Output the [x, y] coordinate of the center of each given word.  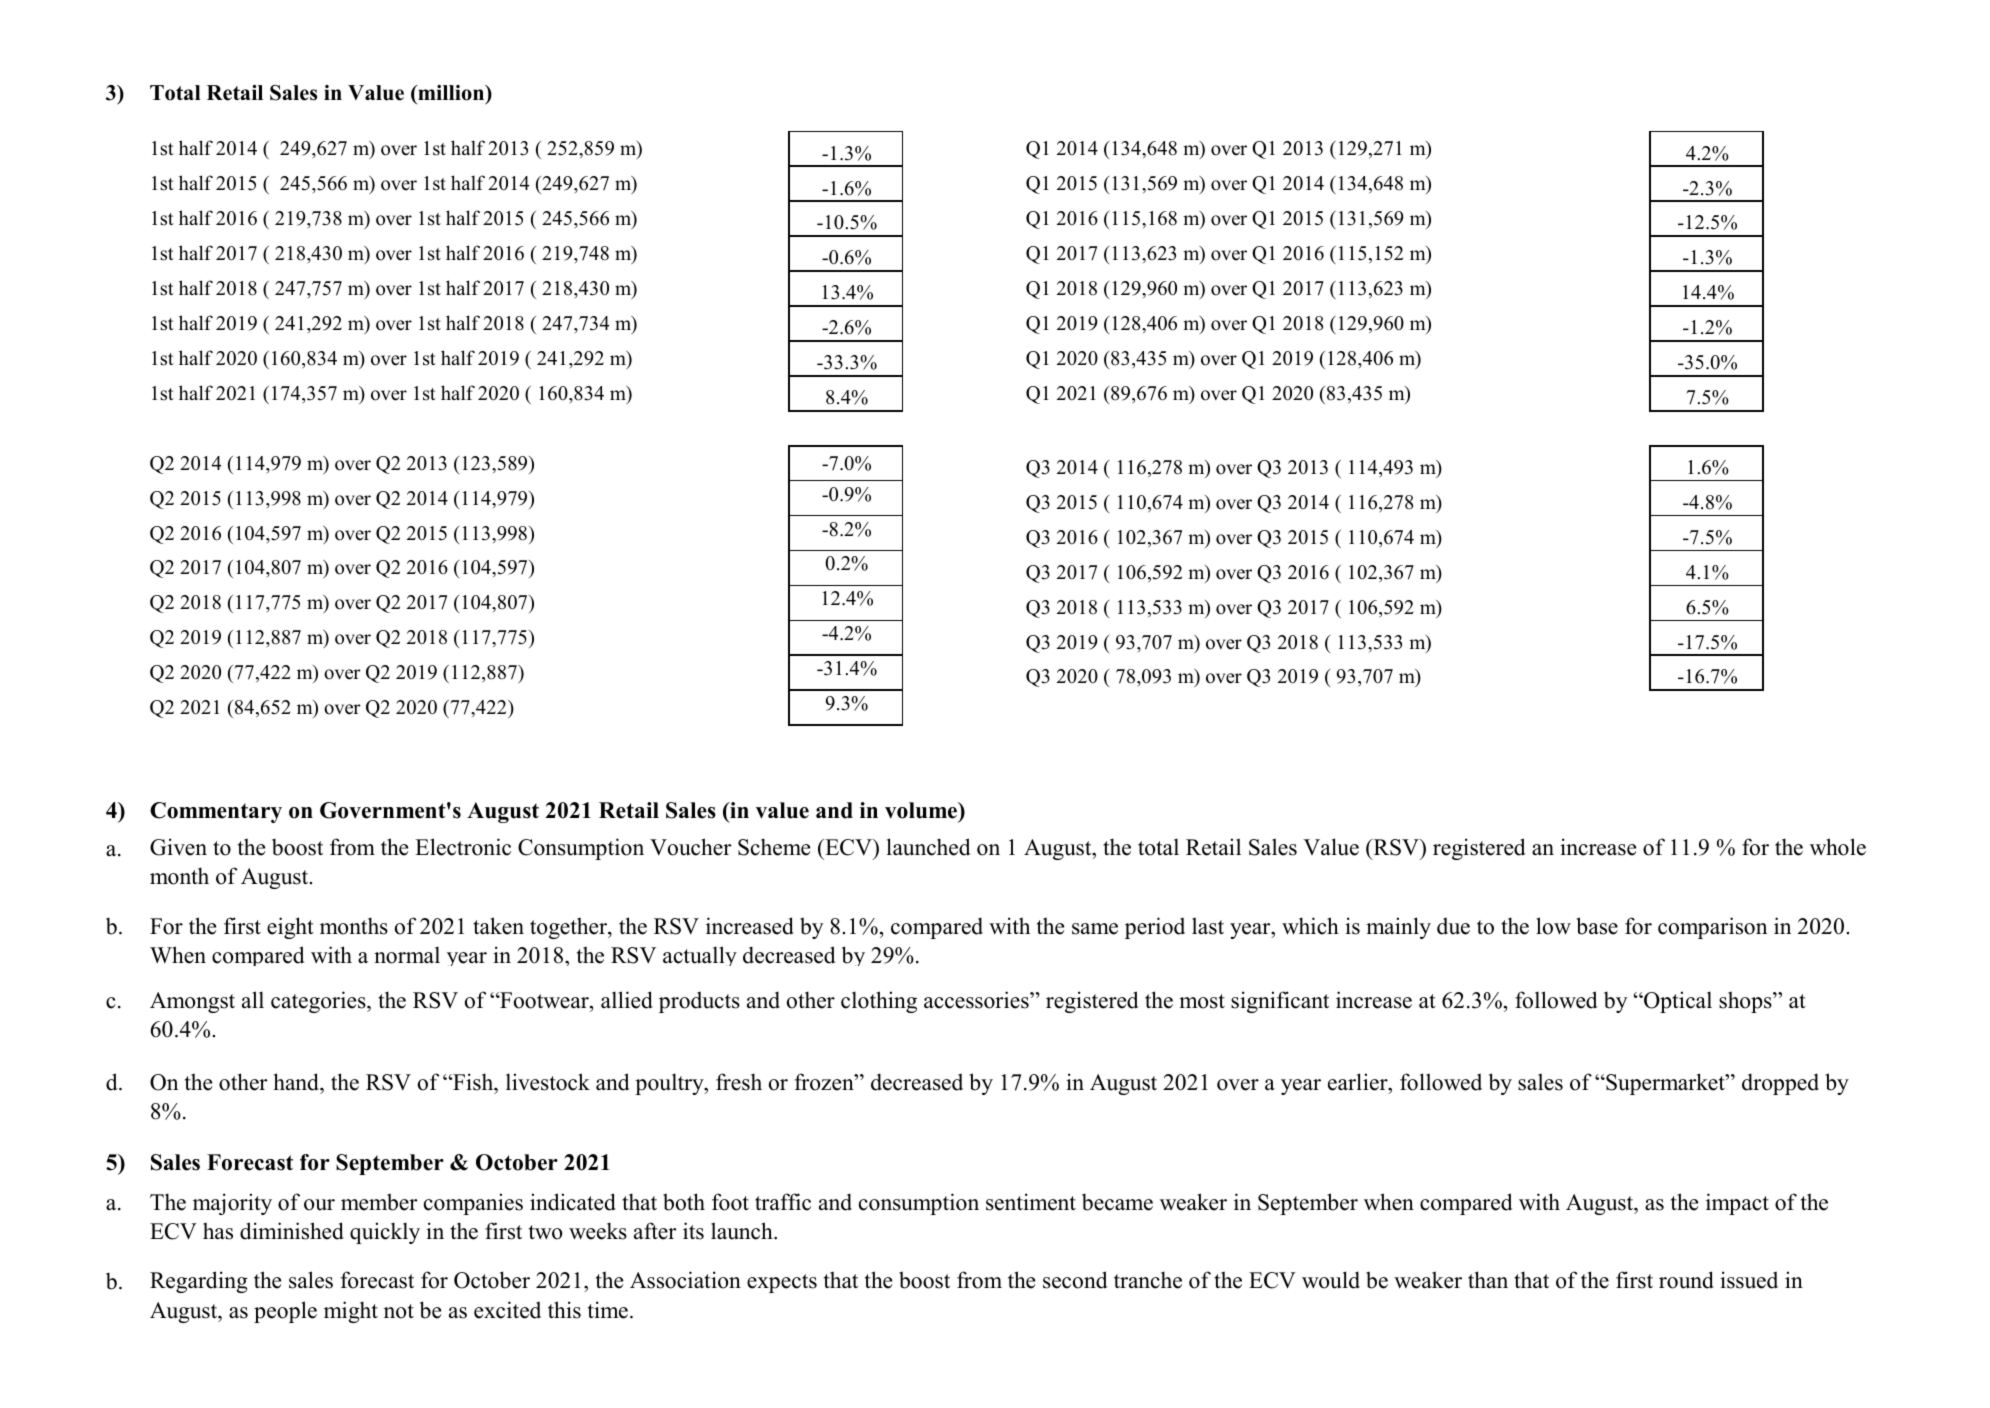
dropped [1780, 1084]
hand [297, 1082]
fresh [739, 1082]
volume [922, 811]
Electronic [463, 847]
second [1075, 1280]
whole [1838, 847]
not [399, 1311]
